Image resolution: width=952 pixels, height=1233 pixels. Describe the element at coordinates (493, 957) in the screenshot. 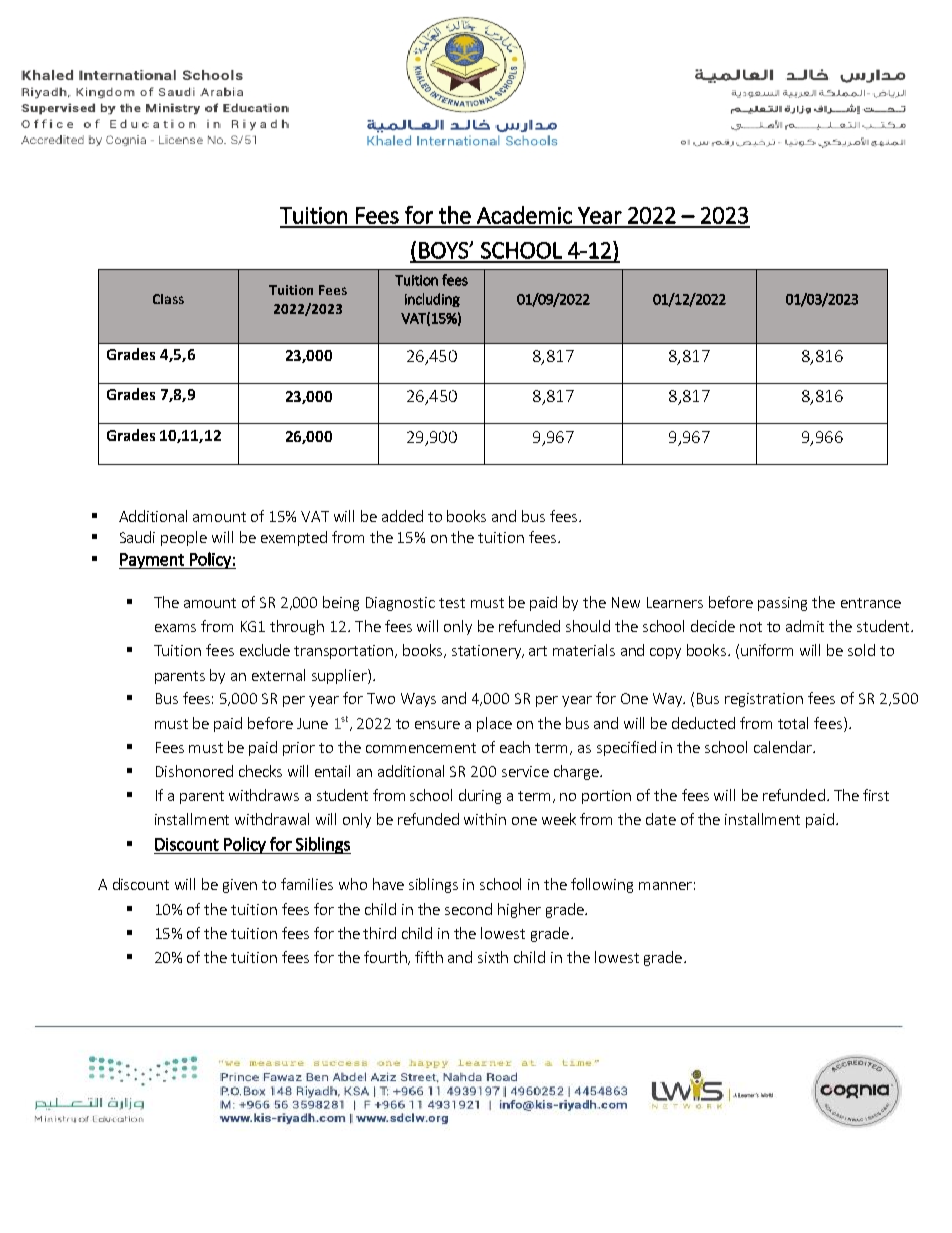

I see `sixth` at that location.
